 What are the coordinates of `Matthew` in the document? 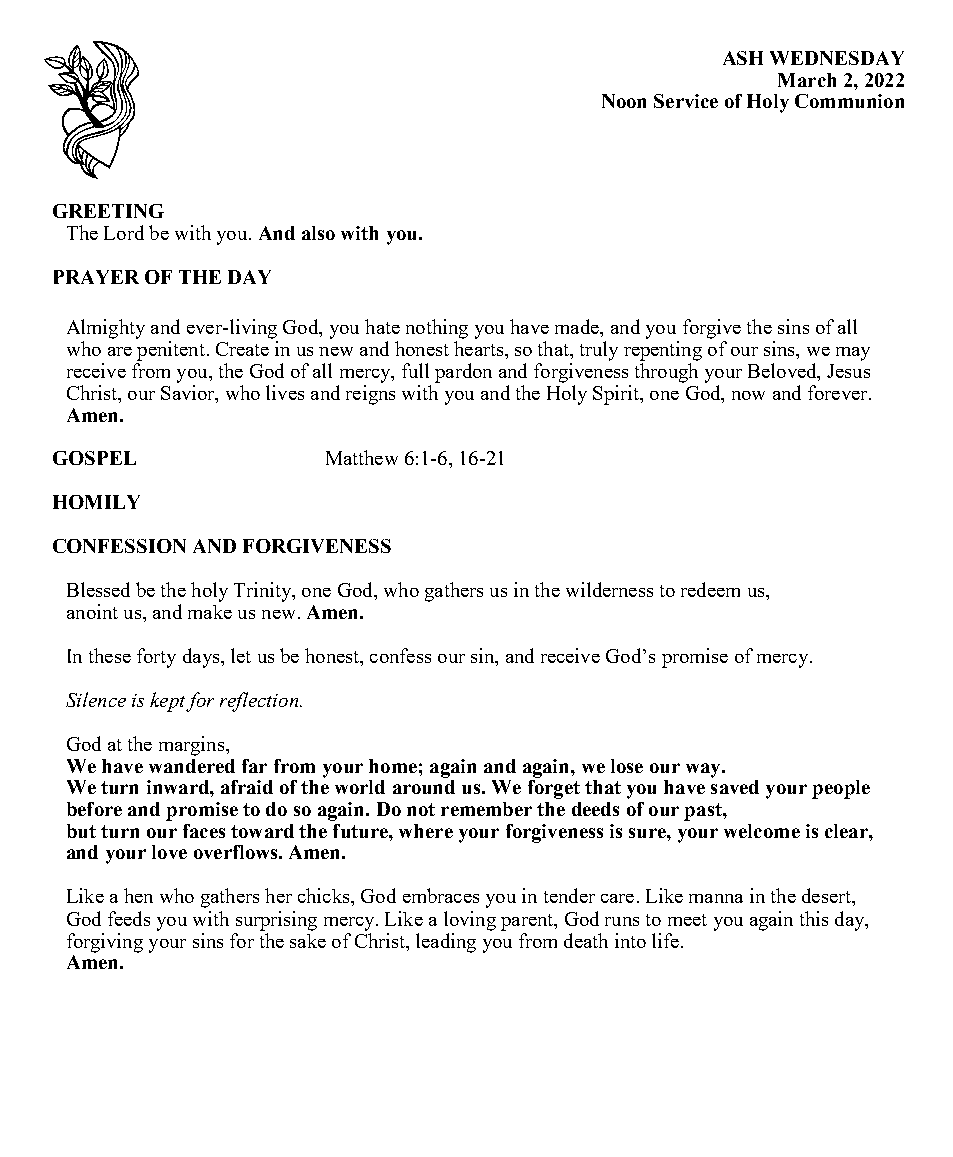 It's located at (362, 457).
